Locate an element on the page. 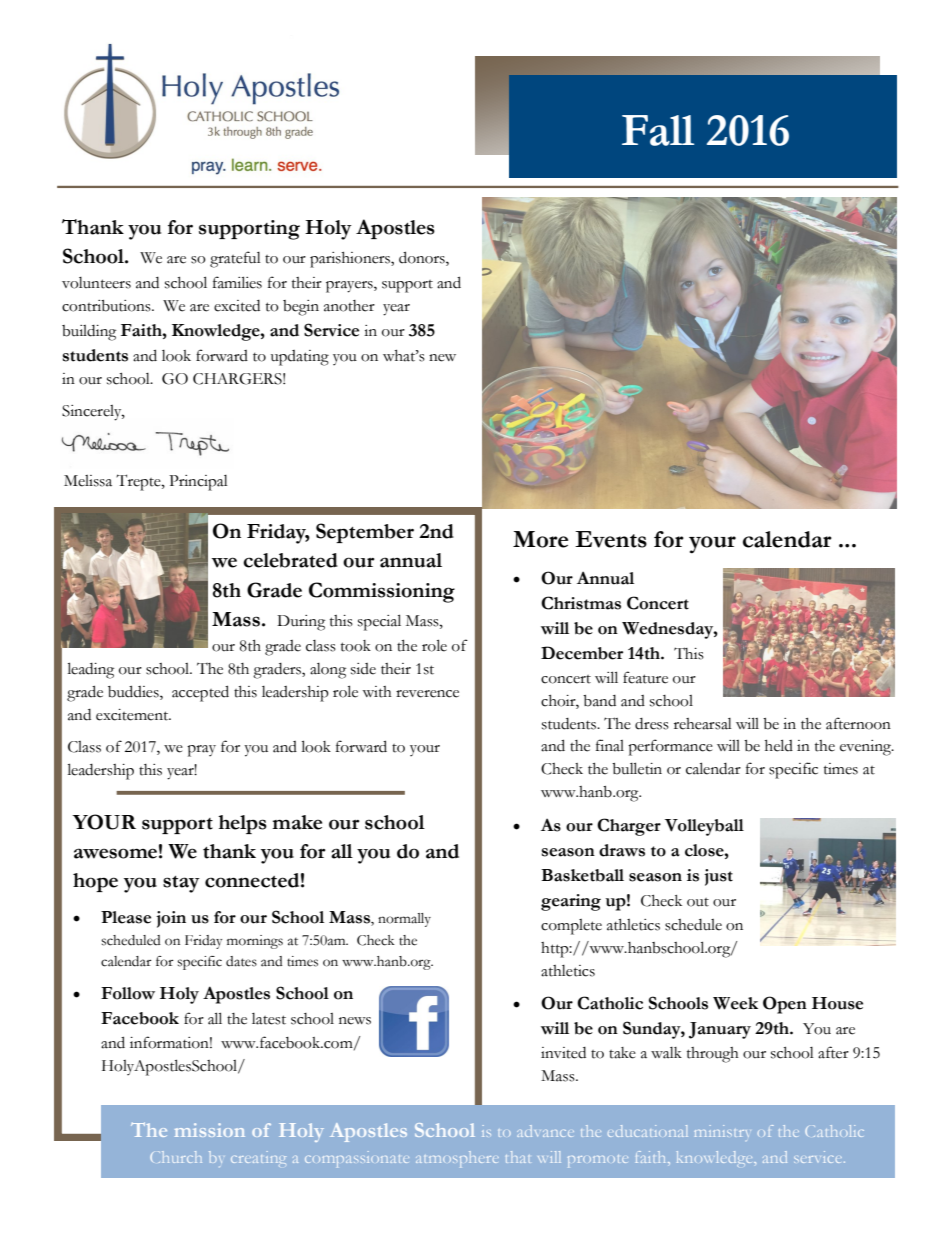 This image has width=952, height=1233. Principal is located at coordinates (198, 483).
